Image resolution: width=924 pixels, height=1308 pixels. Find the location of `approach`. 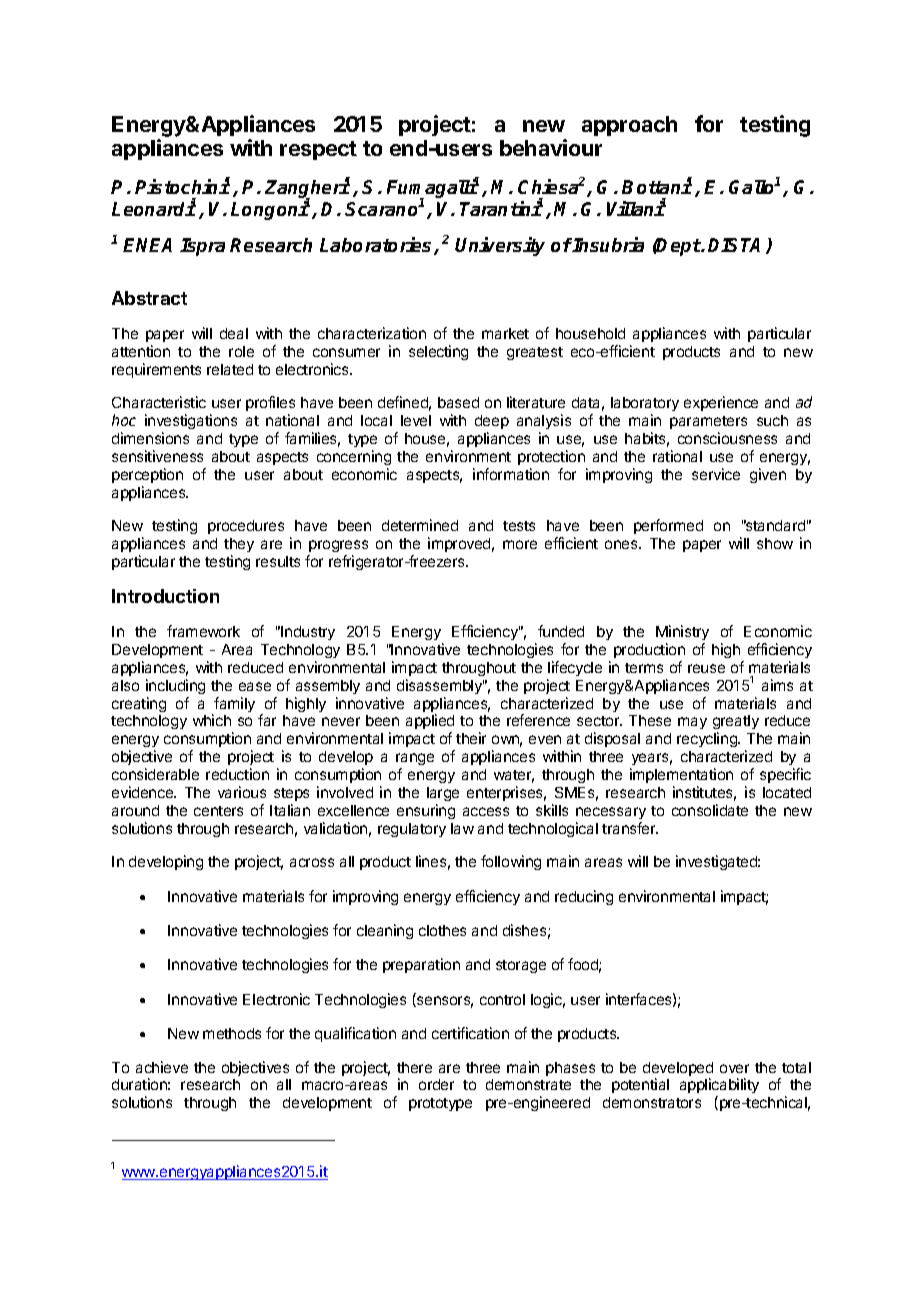

approach is located at coordinates (629, 126).
